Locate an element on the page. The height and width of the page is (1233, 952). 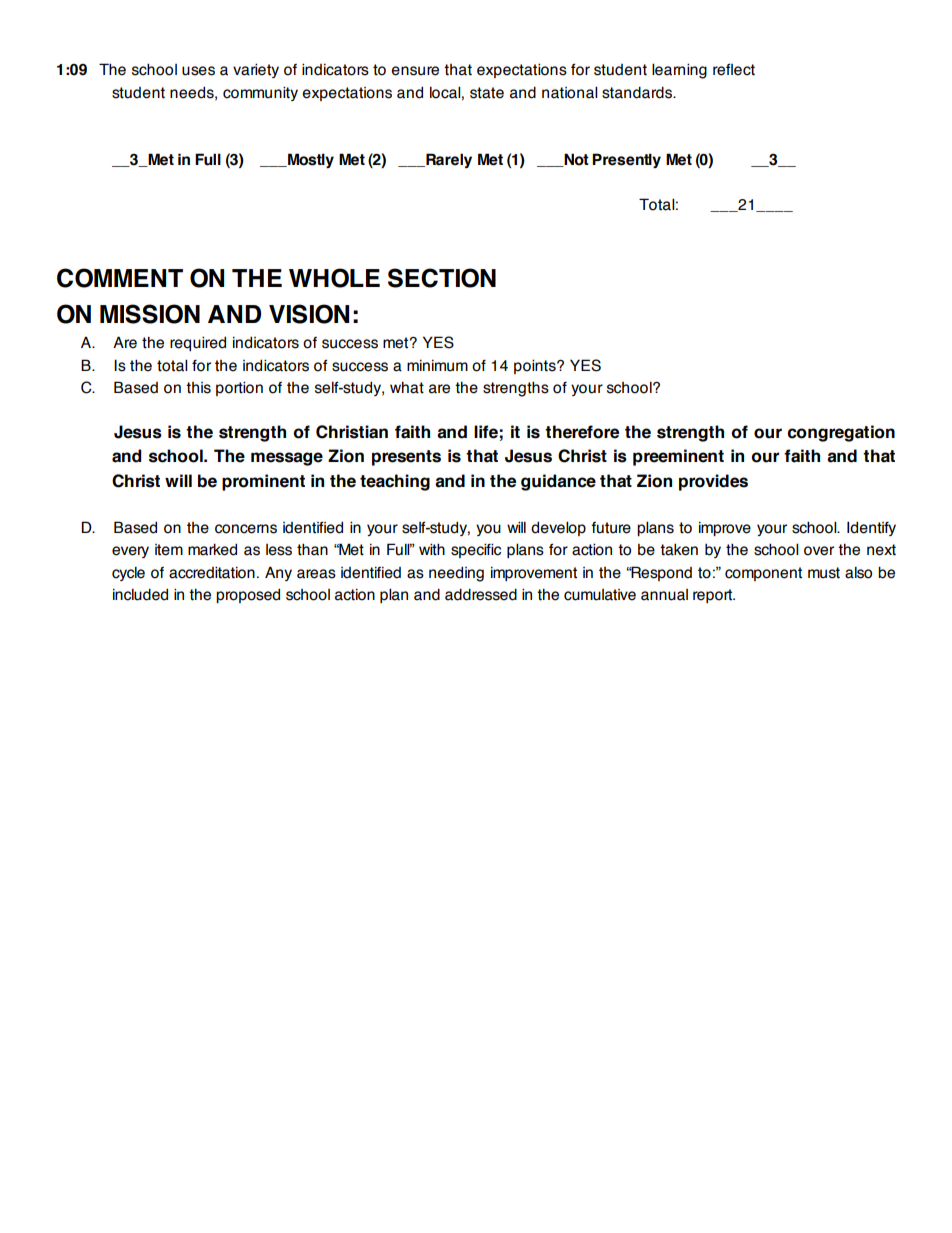
accreditation is located at coordinates (212, 572).
